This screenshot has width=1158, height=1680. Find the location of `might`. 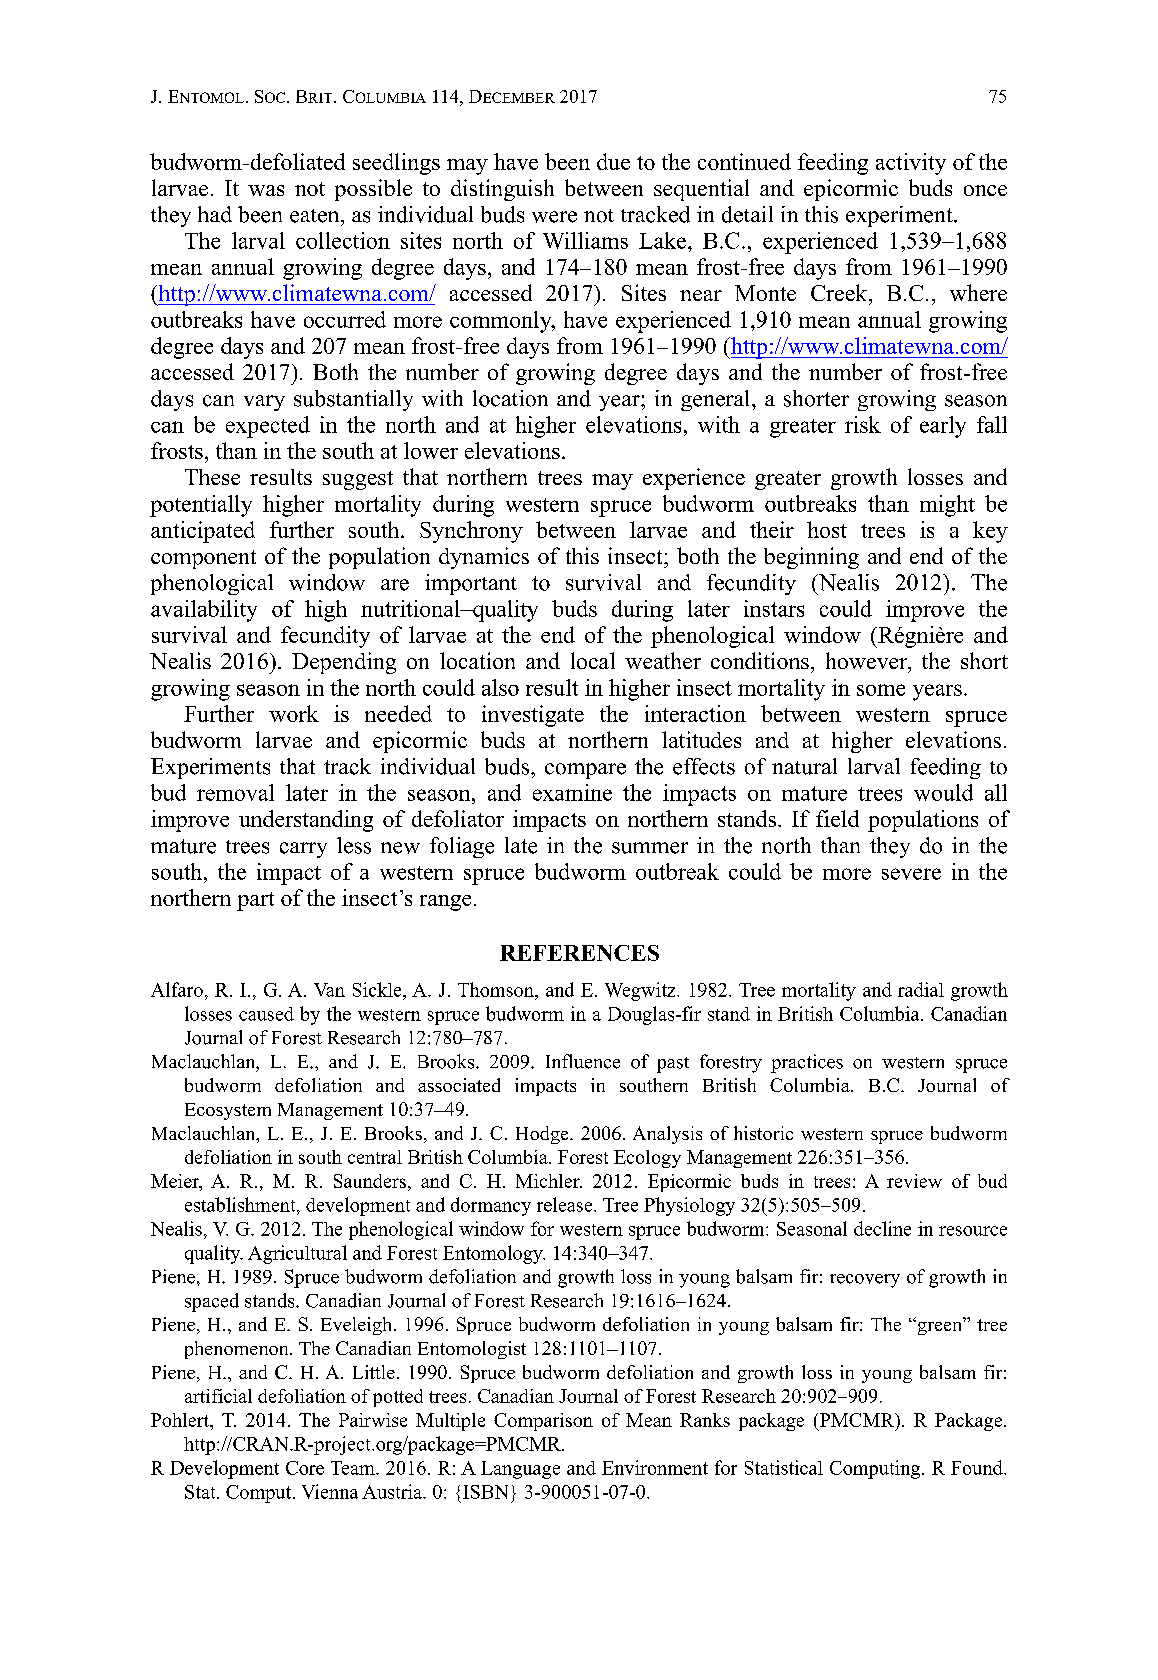

might is located at coordinates (947, 506).
